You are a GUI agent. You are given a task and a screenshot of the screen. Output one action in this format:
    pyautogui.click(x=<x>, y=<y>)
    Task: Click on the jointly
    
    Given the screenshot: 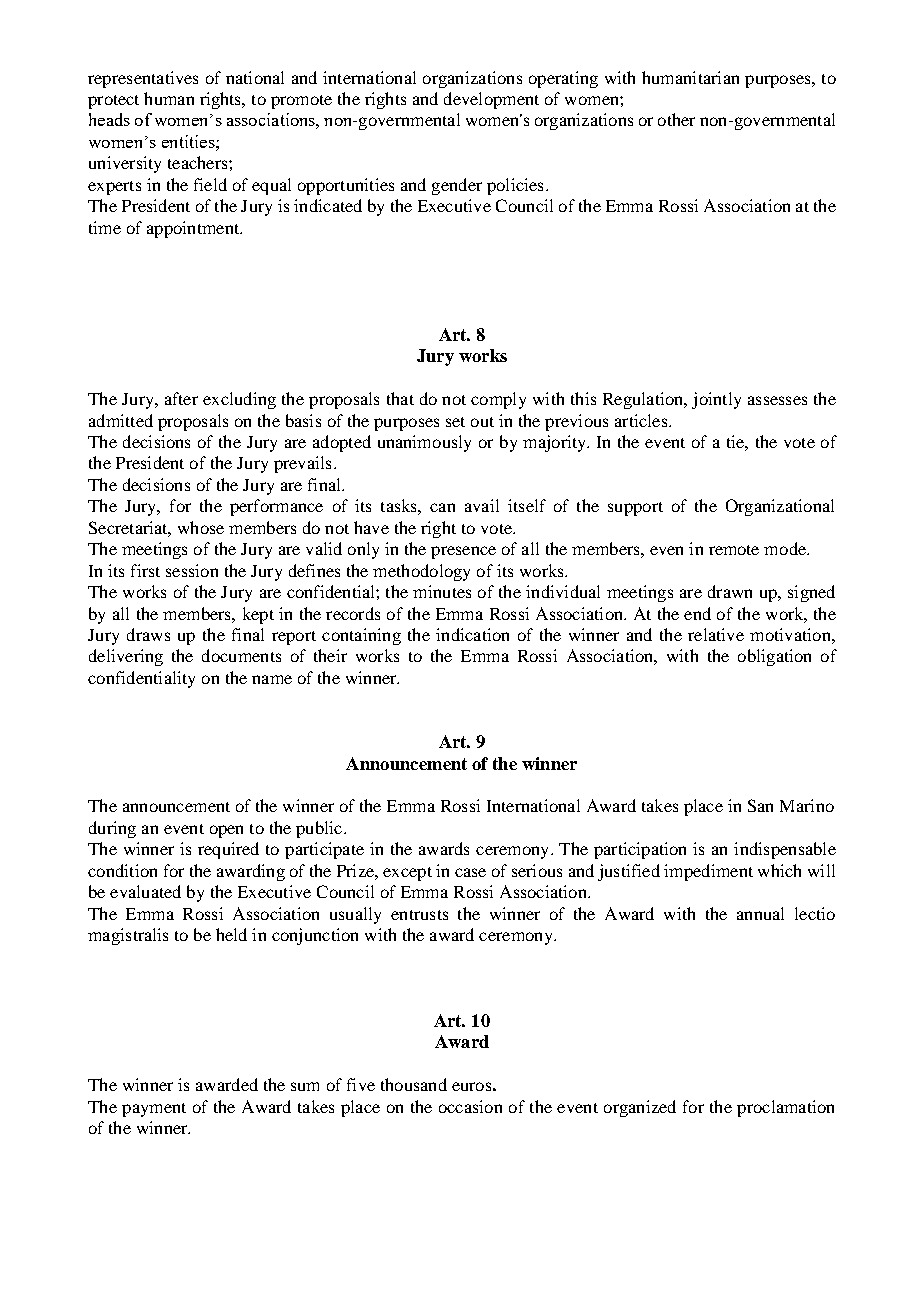 What is the action you would take?
    pyautogui.click(x=716, y=400)
